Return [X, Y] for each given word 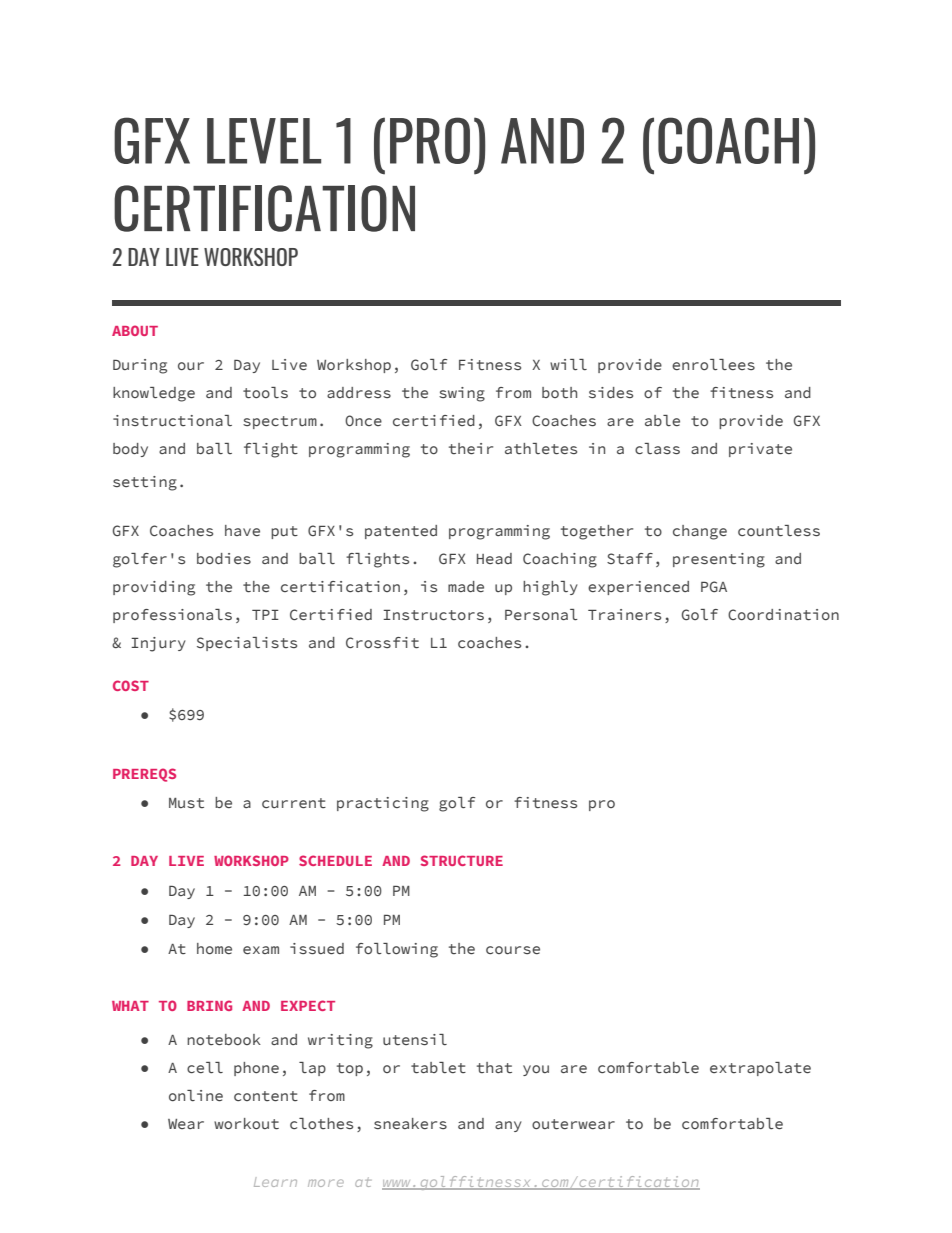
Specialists [247, 644]
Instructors [433, 615]
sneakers [410, 1123]
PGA [714, 586]
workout [246, 1124]
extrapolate [760, 1069]
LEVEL [264, 141]
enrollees [713, 364]
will [568, 364]
